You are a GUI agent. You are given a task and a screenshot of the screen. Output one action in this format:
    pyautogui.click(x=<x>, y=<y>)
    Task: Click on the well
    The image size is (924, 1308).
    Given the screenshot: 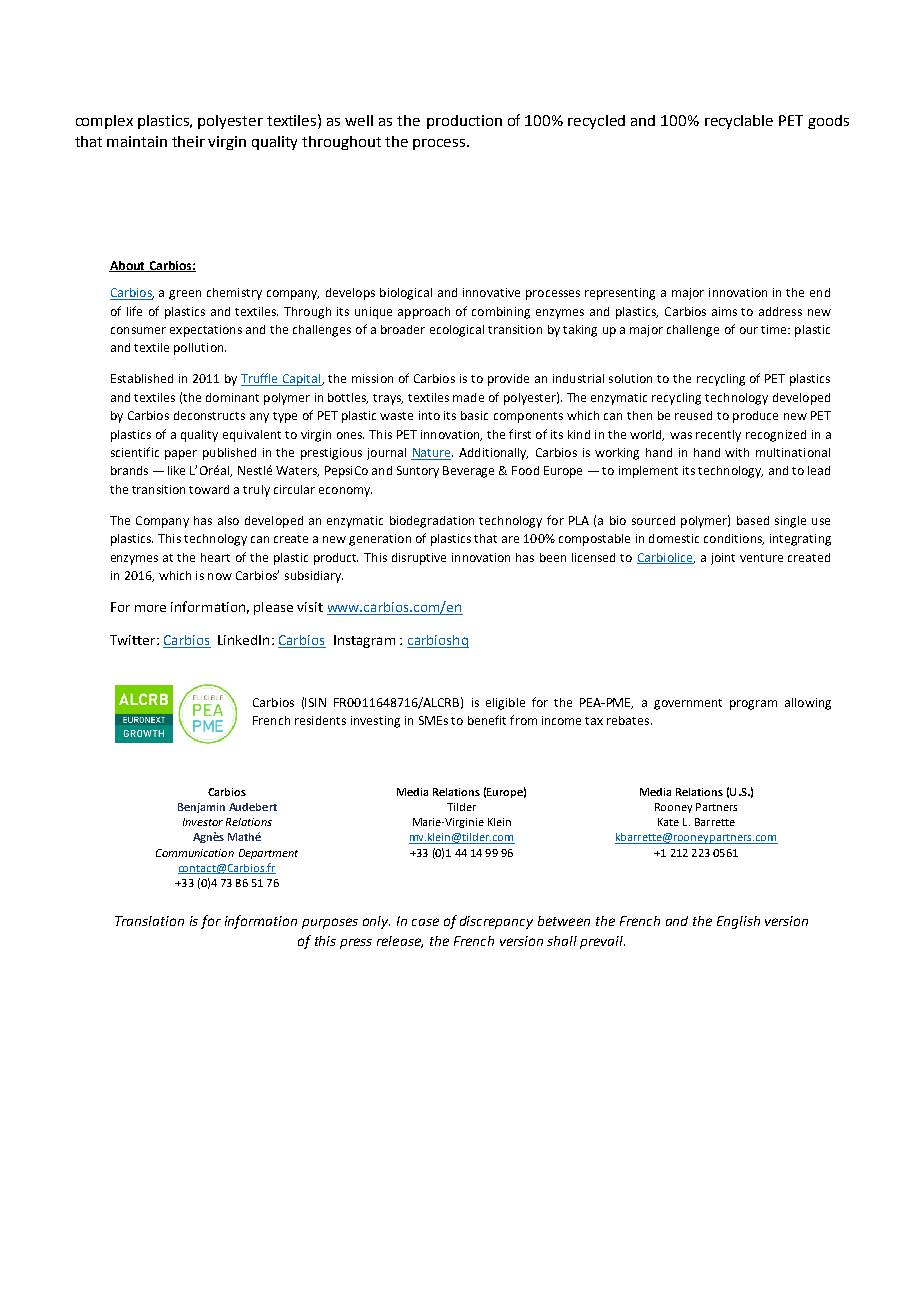 What is the action you would take?
    pyautogui.click(x=359, y=120)
